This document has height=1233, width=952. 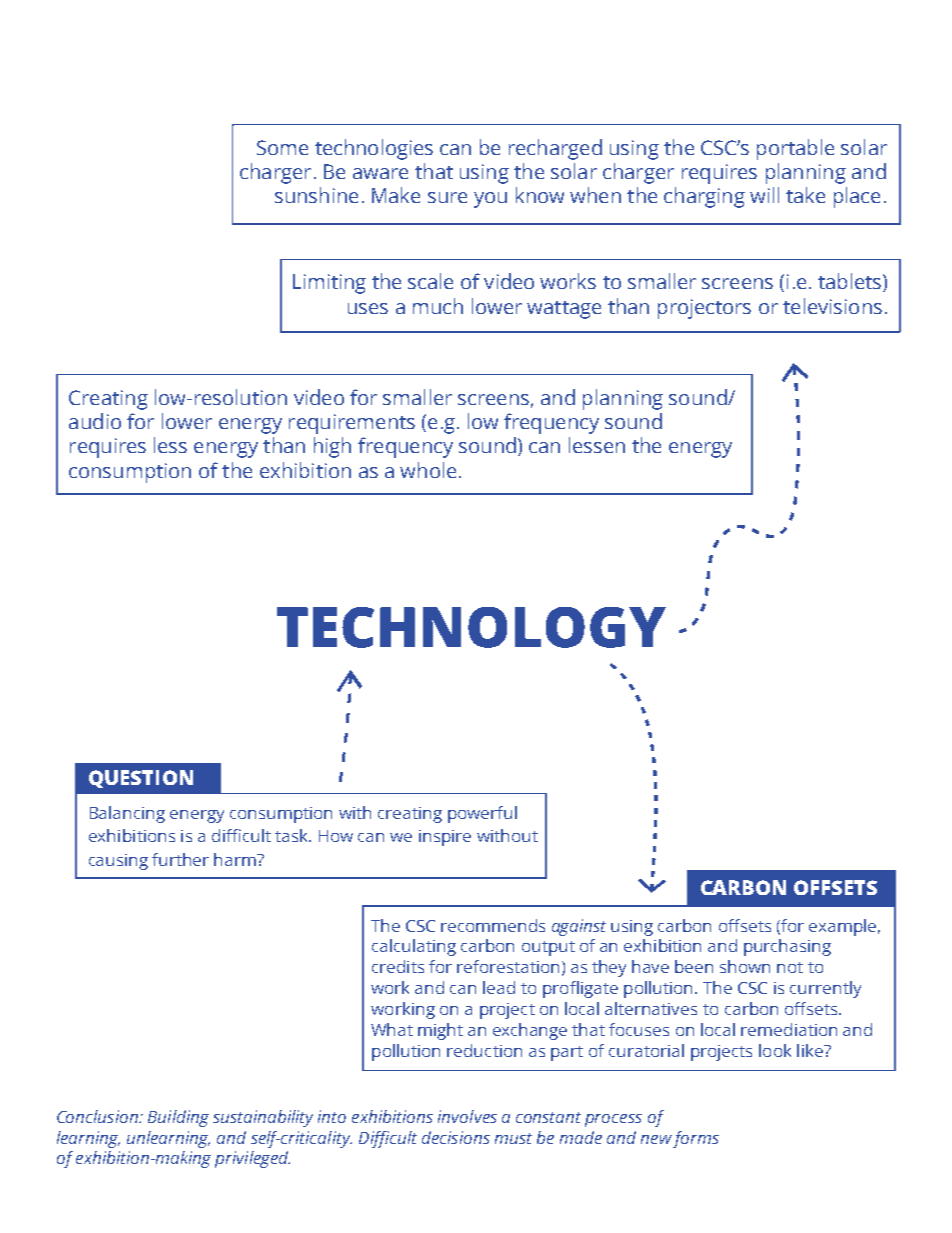 What do you see at coordinates (482, 814) in the document?
I see `powerful` at bounding box center [482, 814].
